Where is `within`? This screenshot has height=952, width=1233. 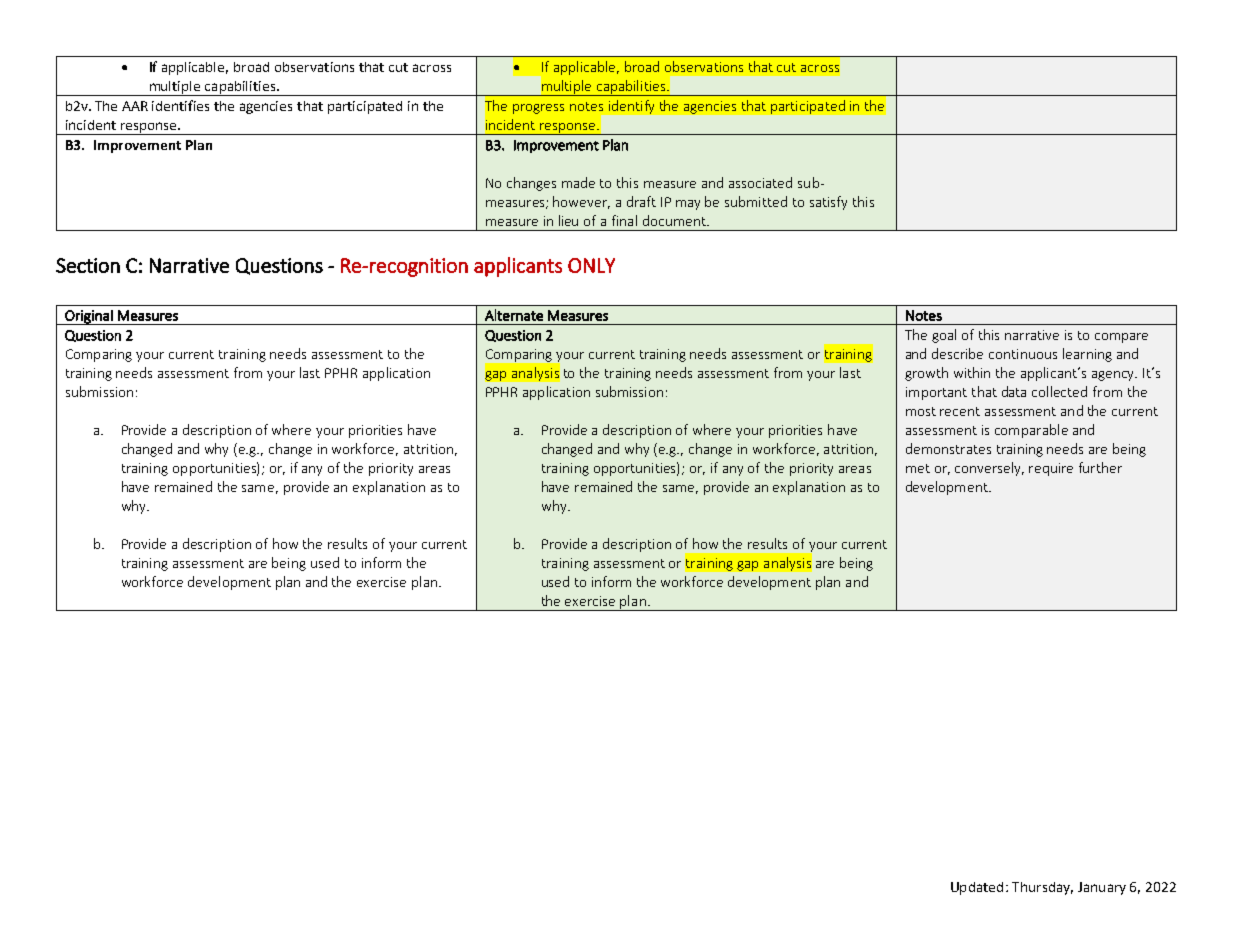 within is located at coordinates (972, 372).
